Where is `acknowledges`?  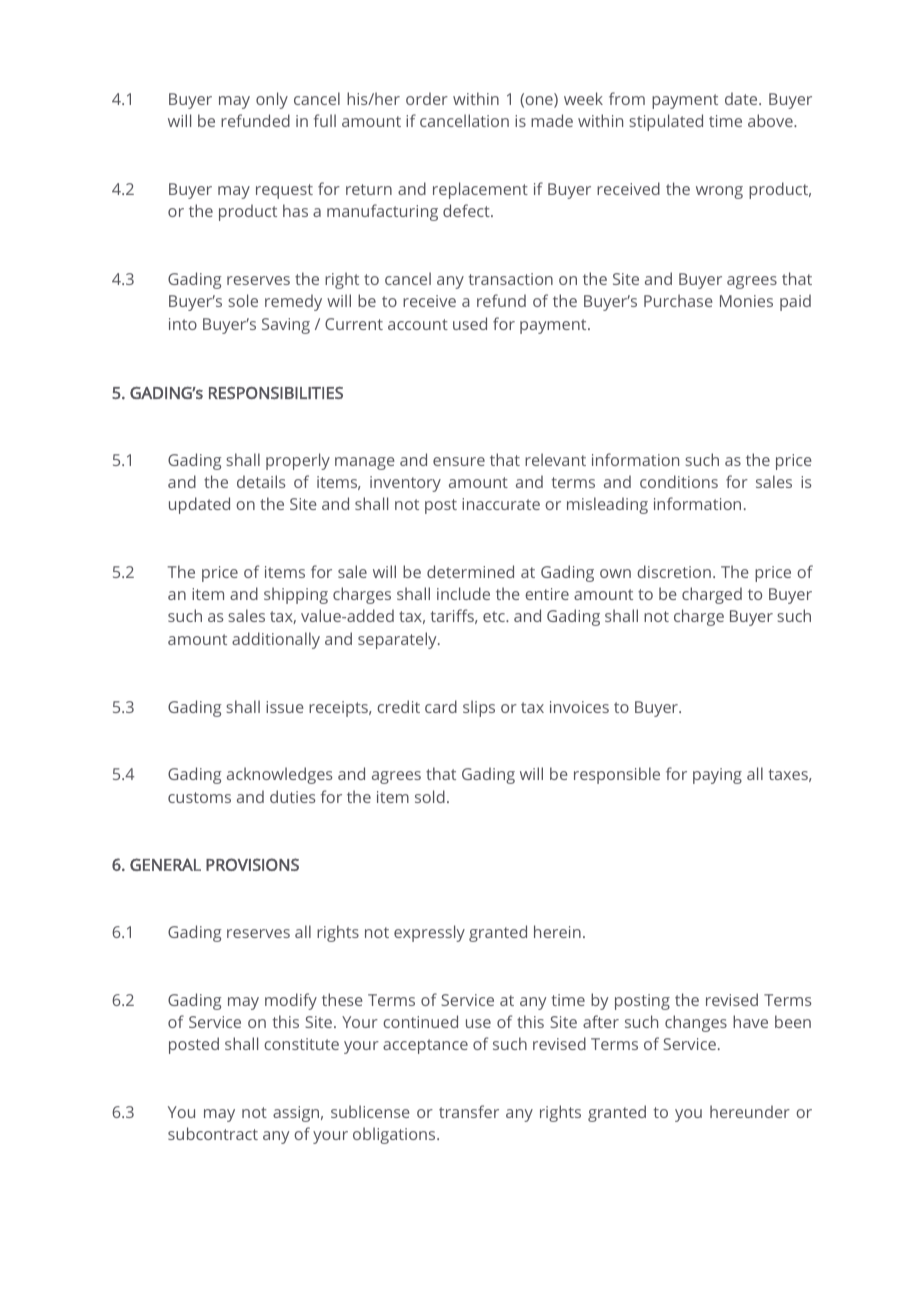 acknowledges is located at coordinates (279, 775).
